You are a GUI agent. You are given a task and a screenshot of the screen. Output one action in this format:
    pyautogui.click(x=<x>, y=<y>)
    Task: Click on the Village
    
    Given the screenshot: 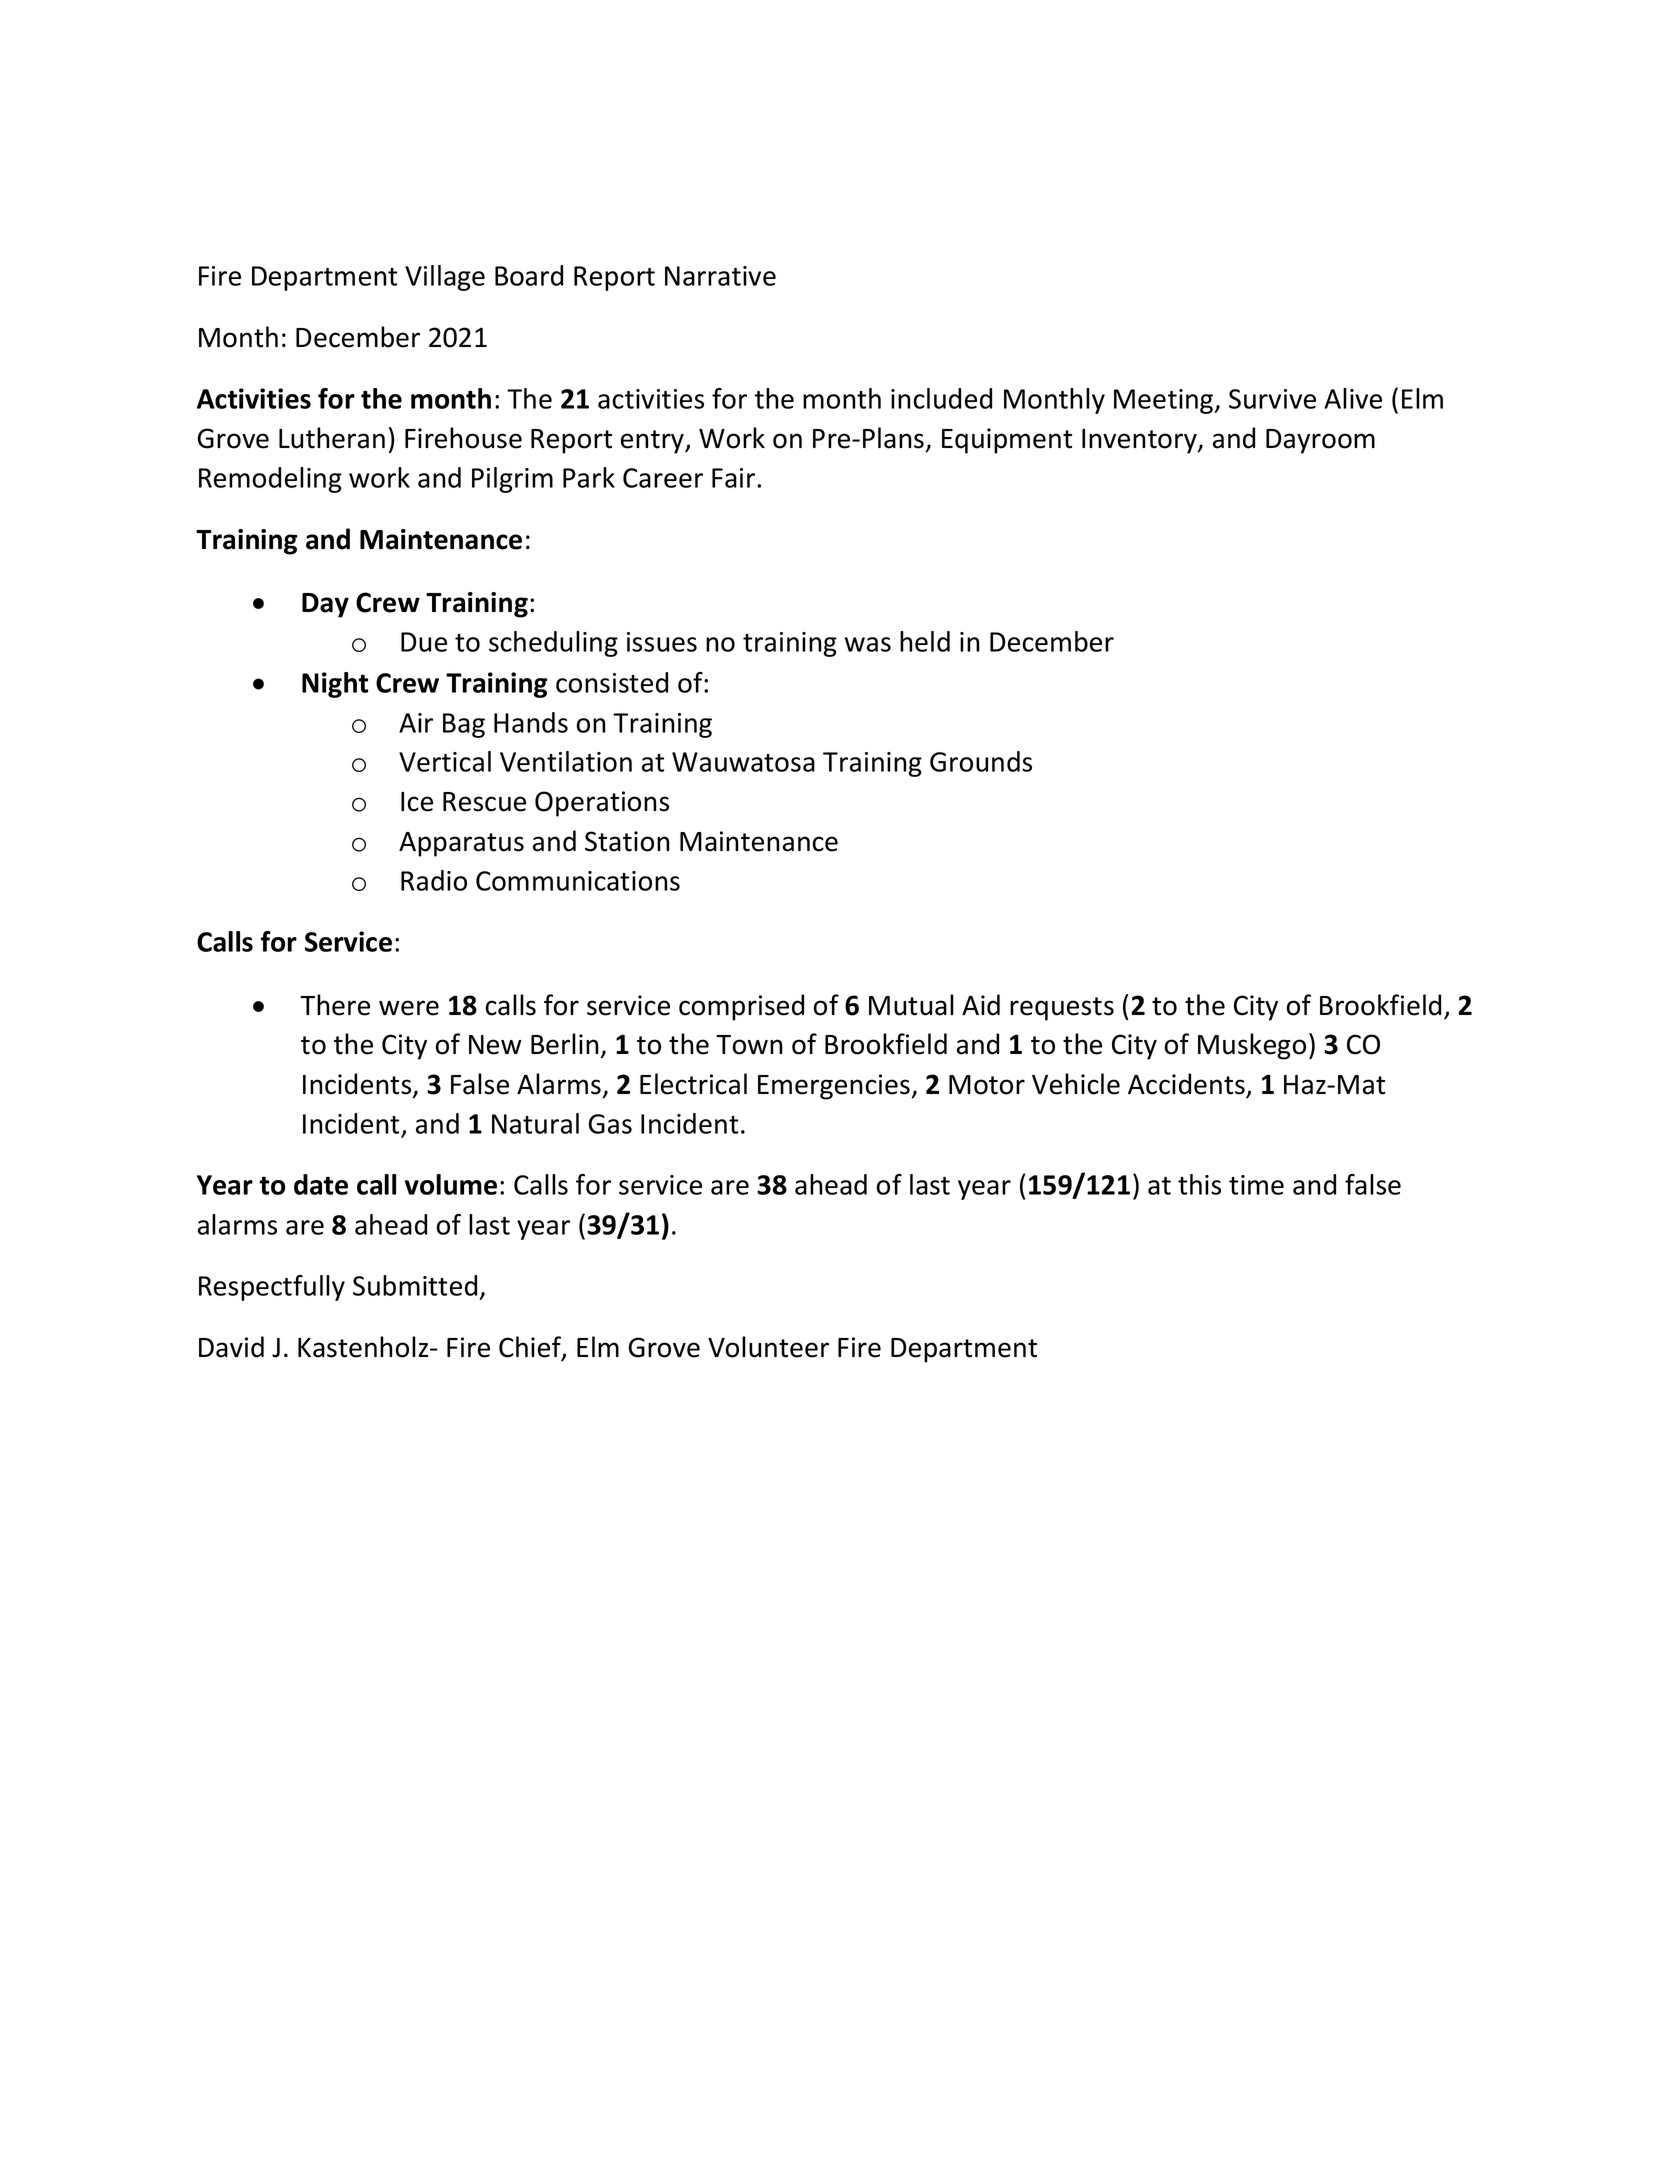 What is the action you would take?
    pyautogui.click(x=445, y=278)
